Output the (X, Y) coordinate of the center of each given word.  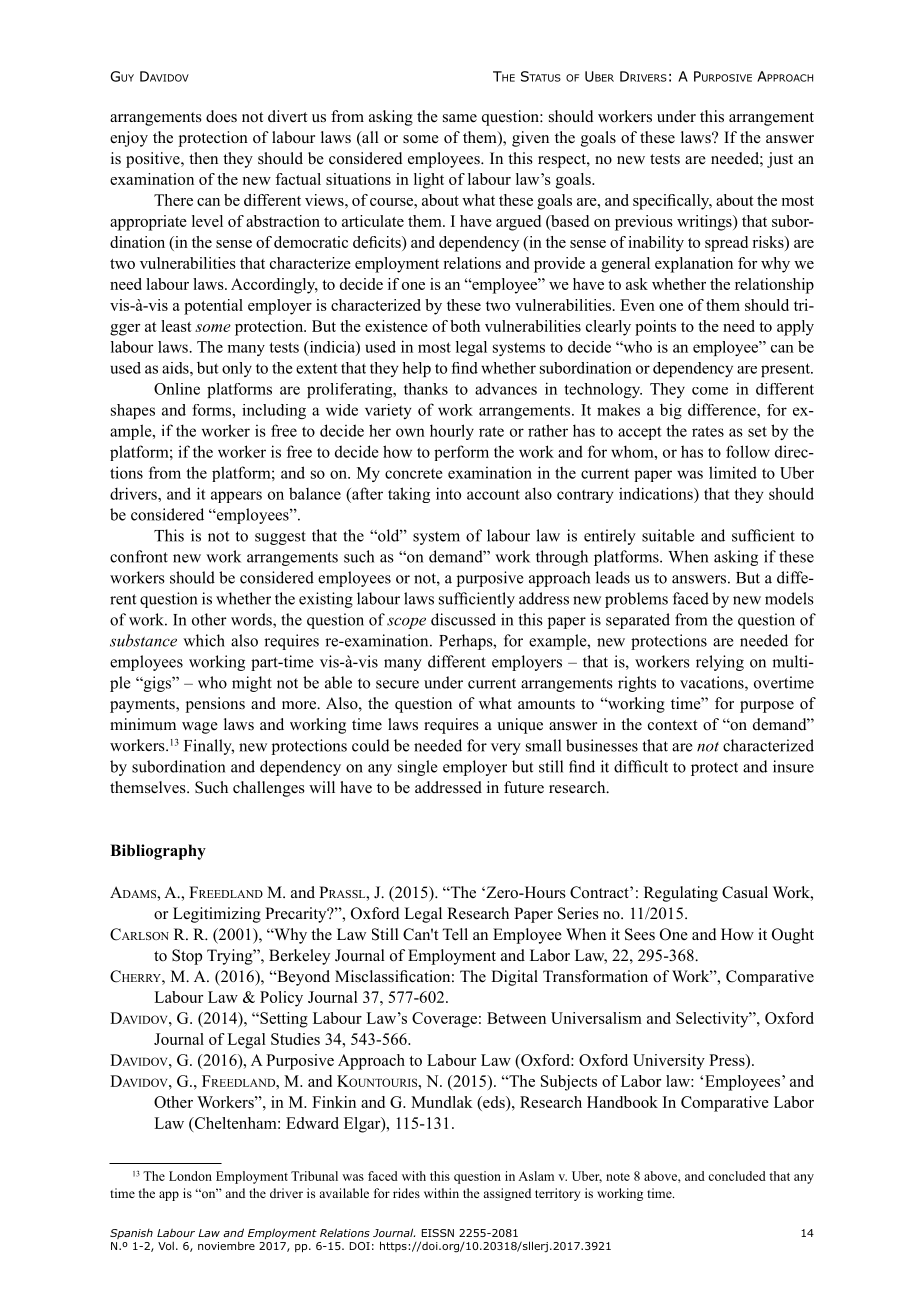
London (190, 1176)
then (203, 158)
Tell (455, 934)
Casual (745, 892)
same (460, 118)
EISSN (438, 1233)
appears (236, 497)
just (780, 160)
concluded (737, 1176)
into (448, 493)
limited (733, 472)
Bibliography (158, 852)
